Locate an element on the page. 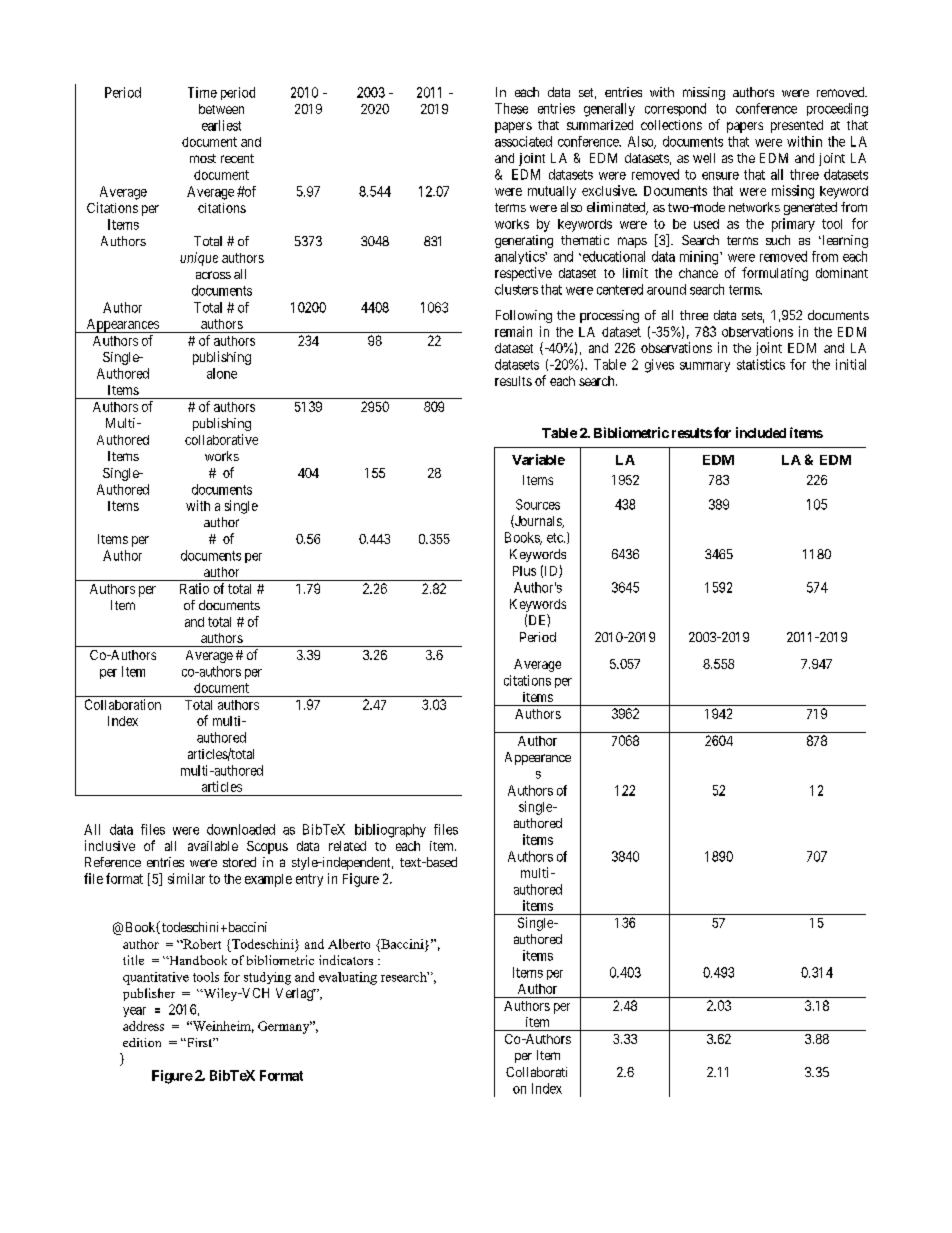  statistics is located at coordinates (761, 364).
